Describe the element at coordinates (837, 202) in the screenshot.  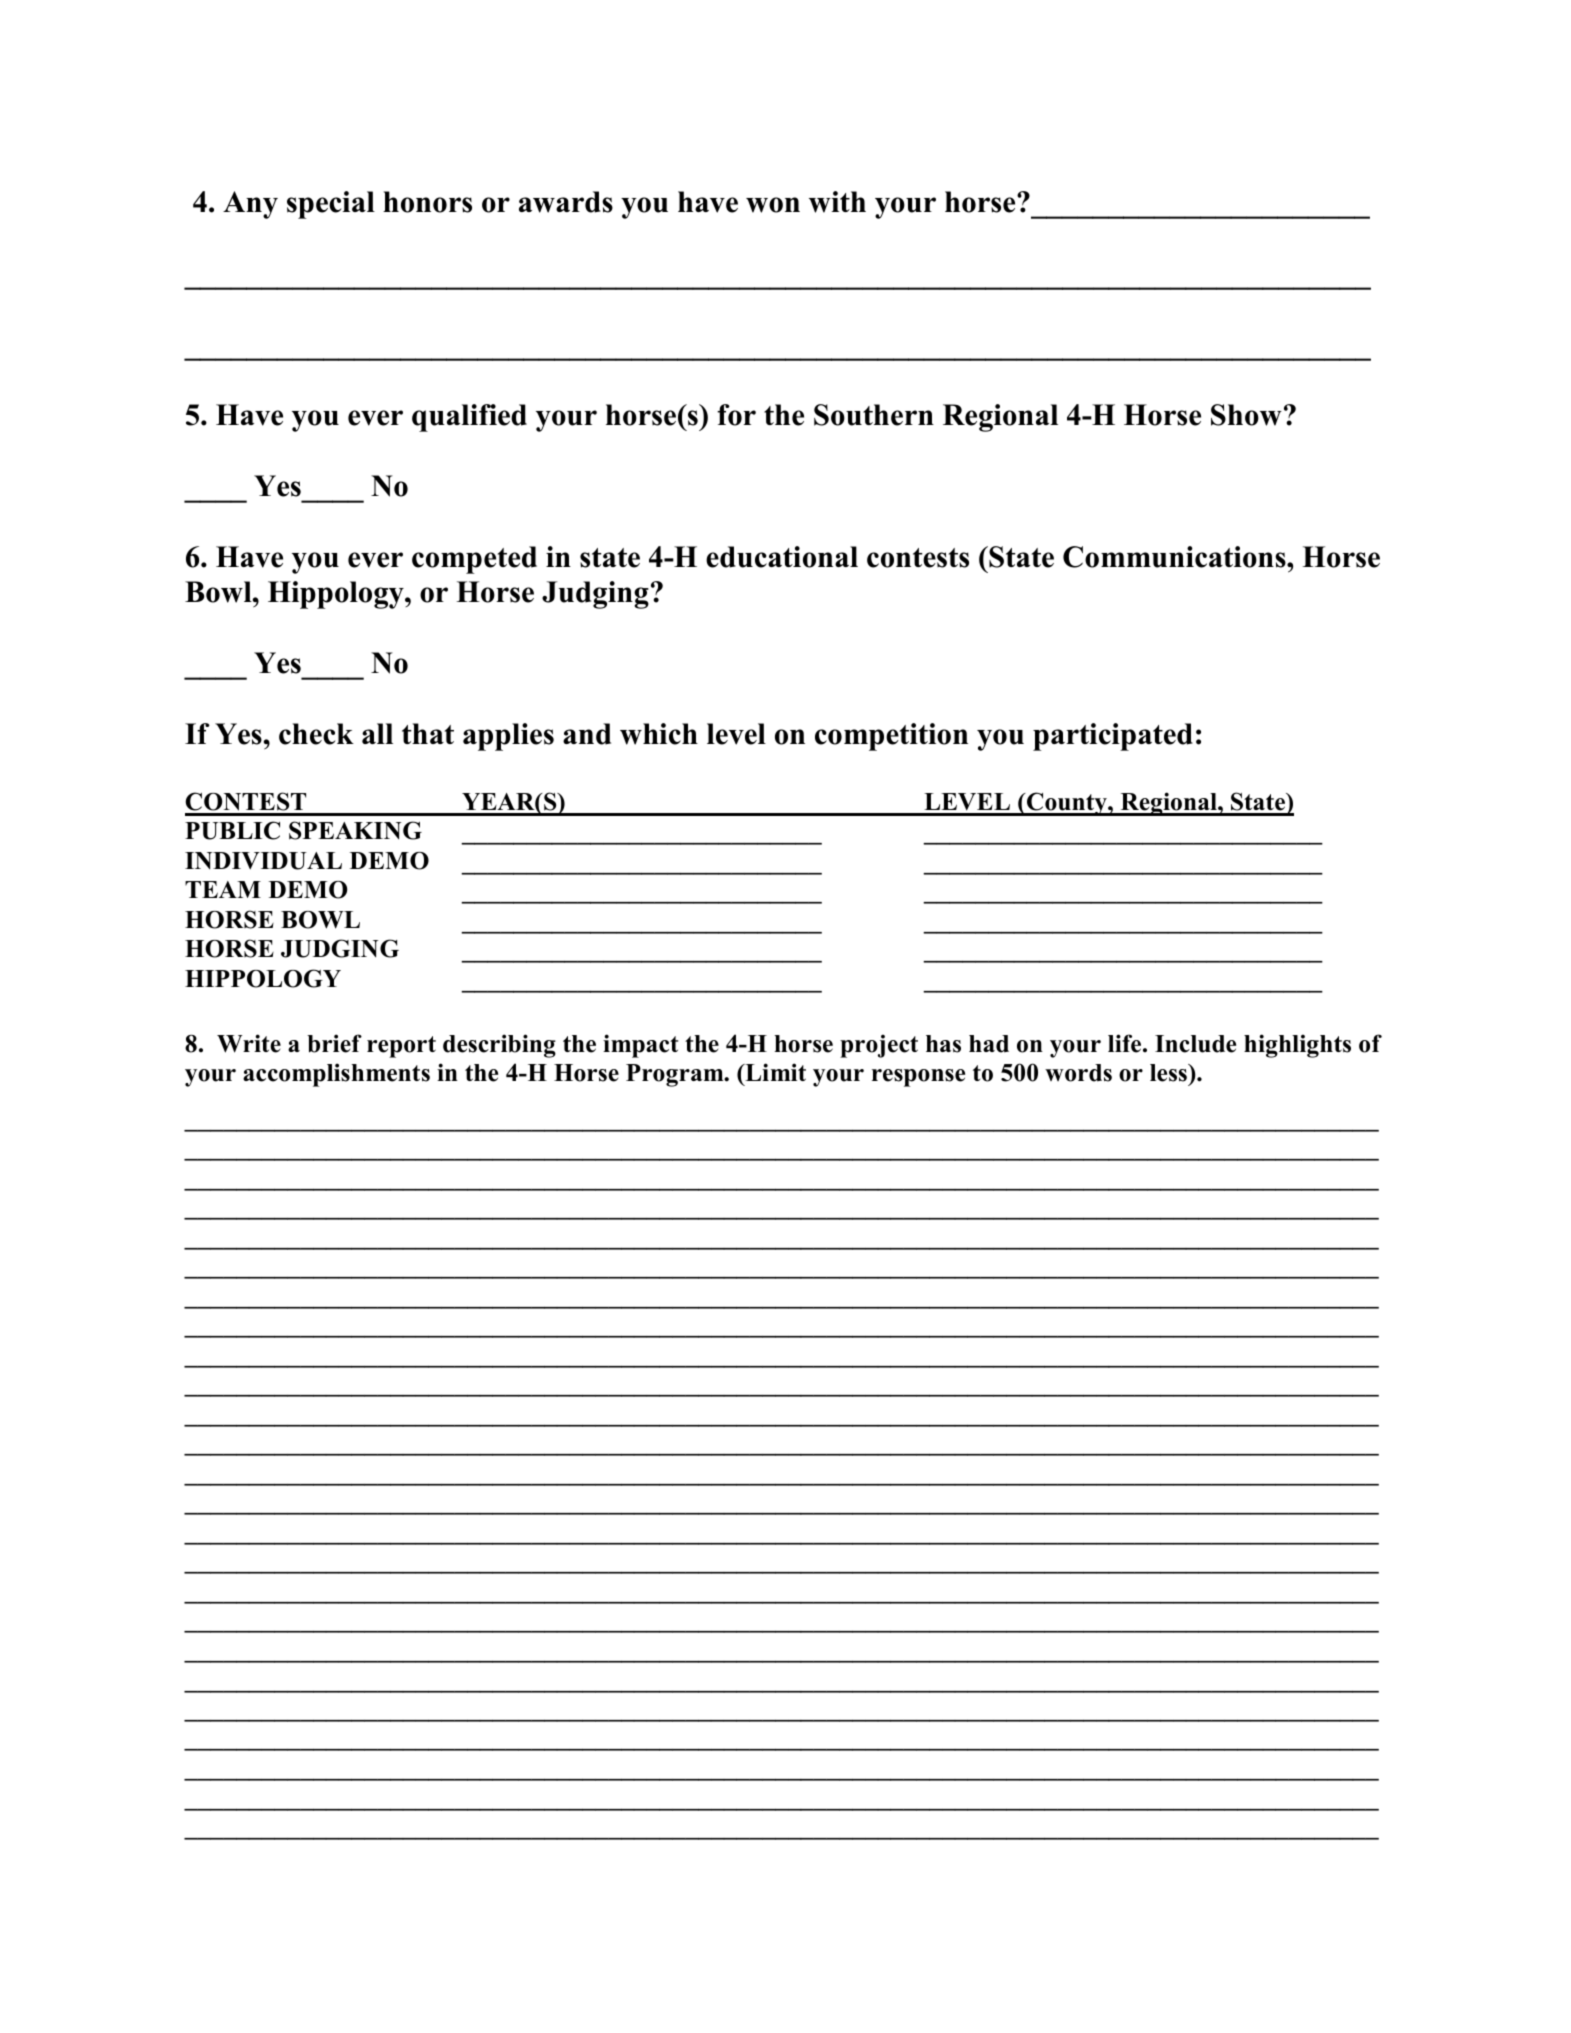
I see `with` at that location.
